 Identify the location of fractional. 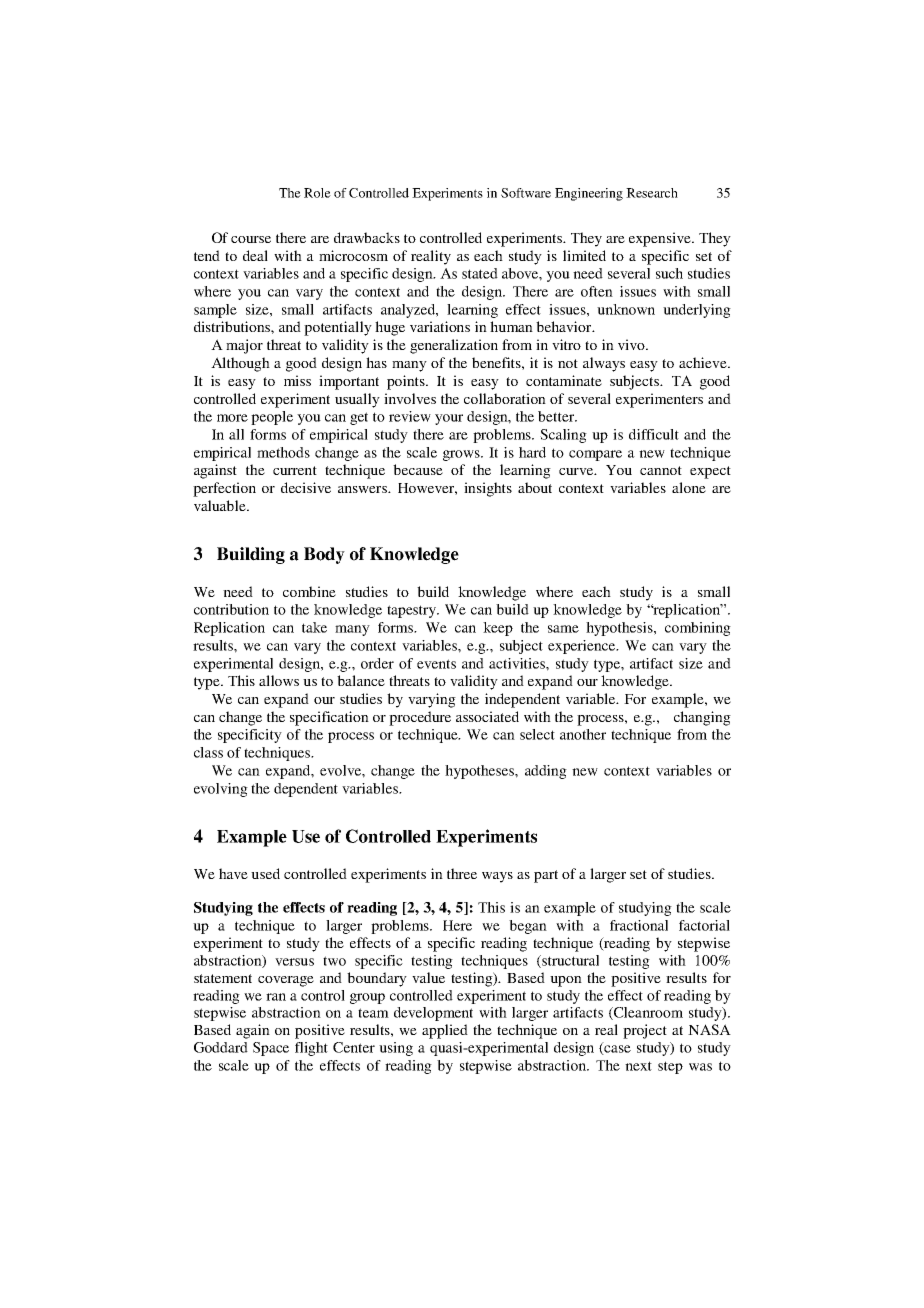
(639, 925).
